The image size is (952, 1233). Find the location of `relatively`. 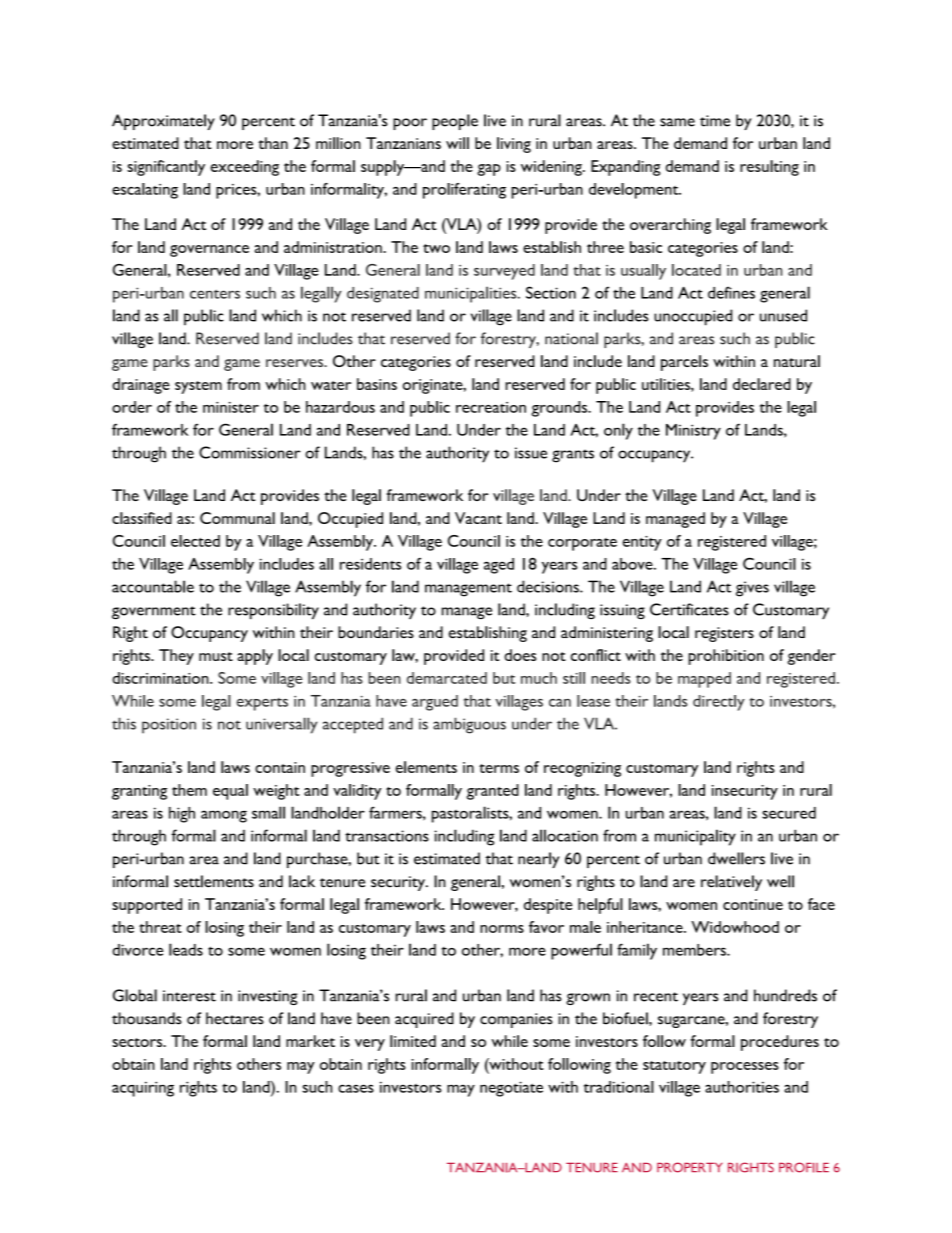

relatively is located at coordinates (731, 883).
